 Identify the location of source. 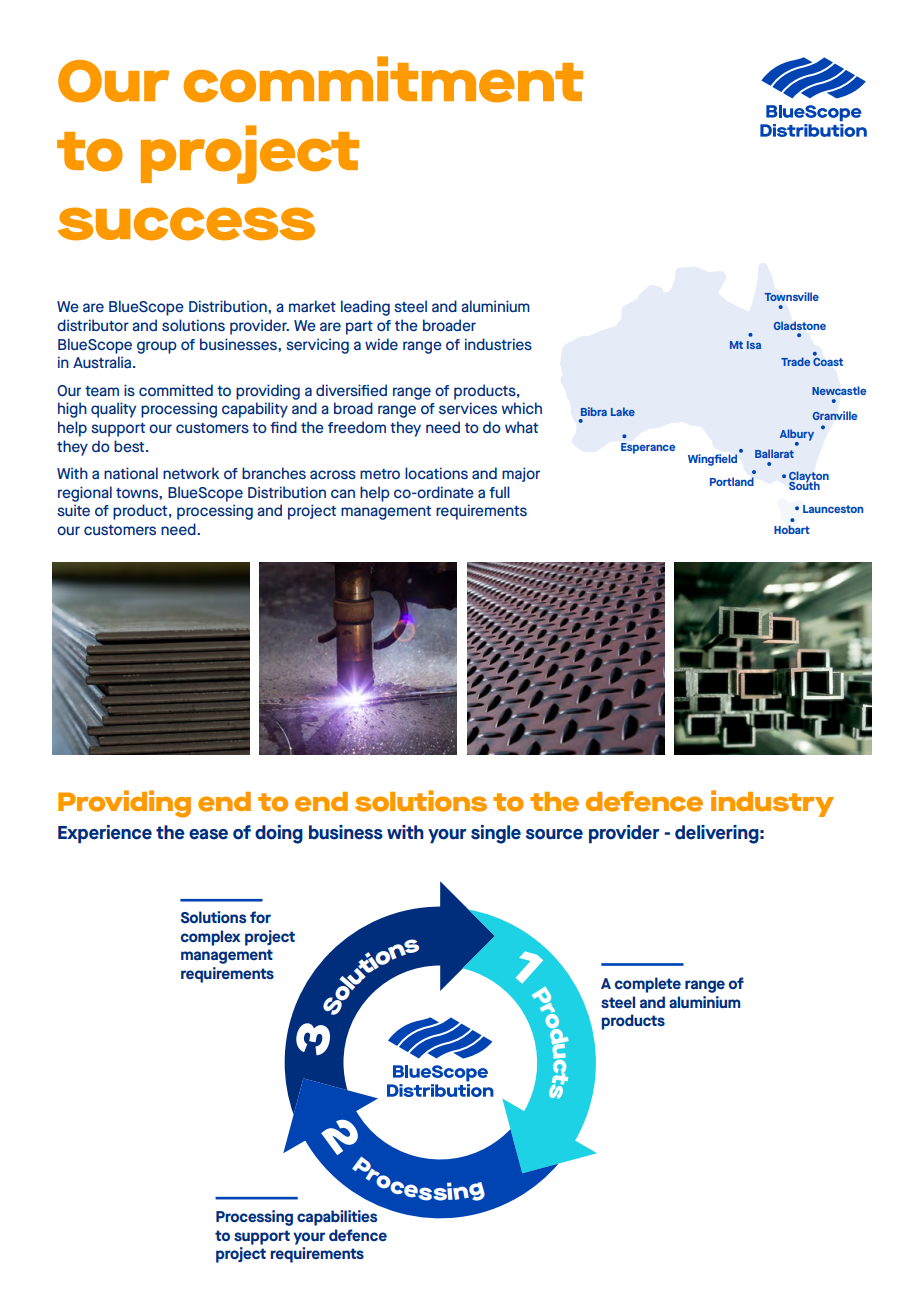
(554, 834).
